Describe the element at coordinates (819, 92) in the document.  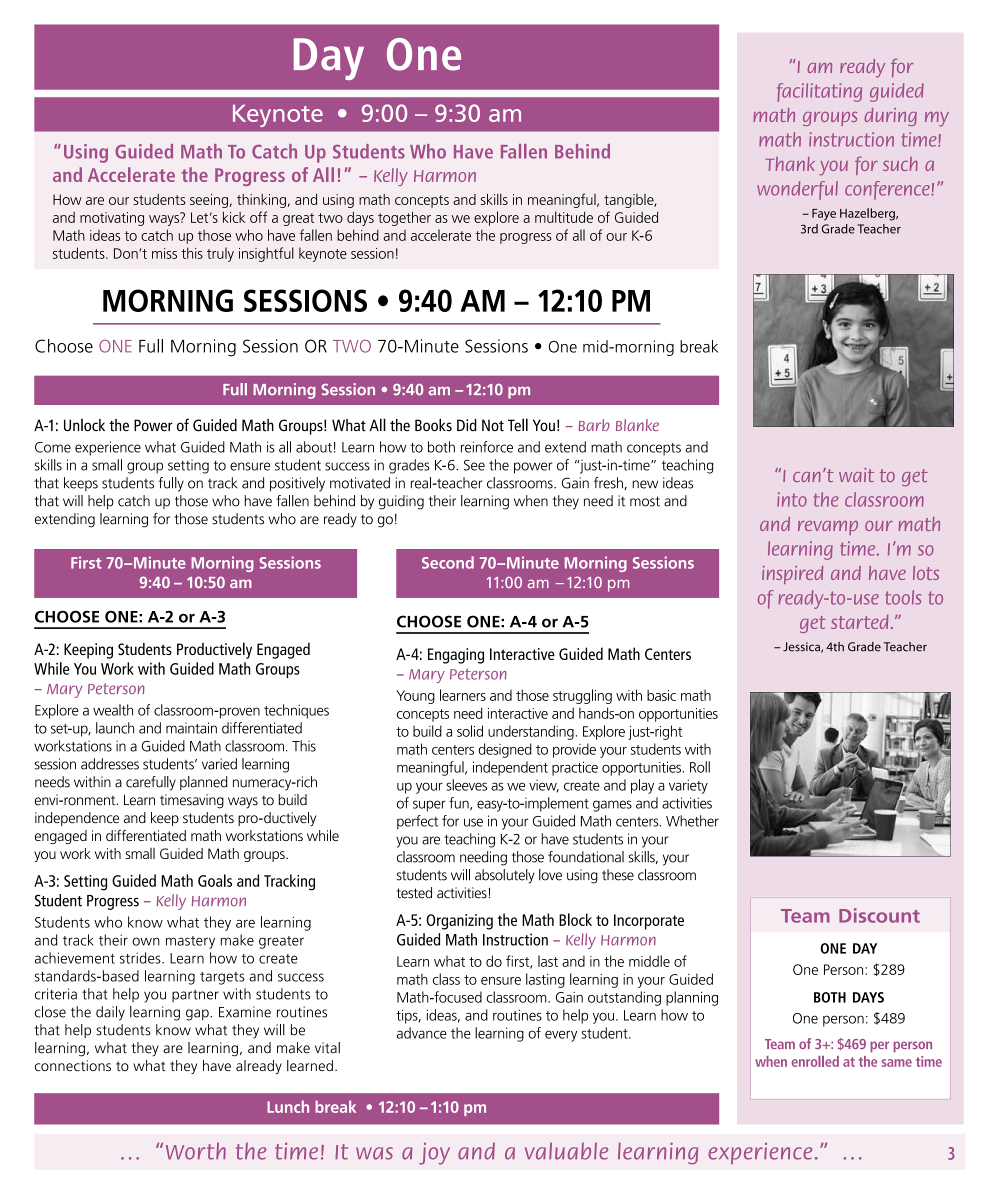
I see `facilitating` at that location.
